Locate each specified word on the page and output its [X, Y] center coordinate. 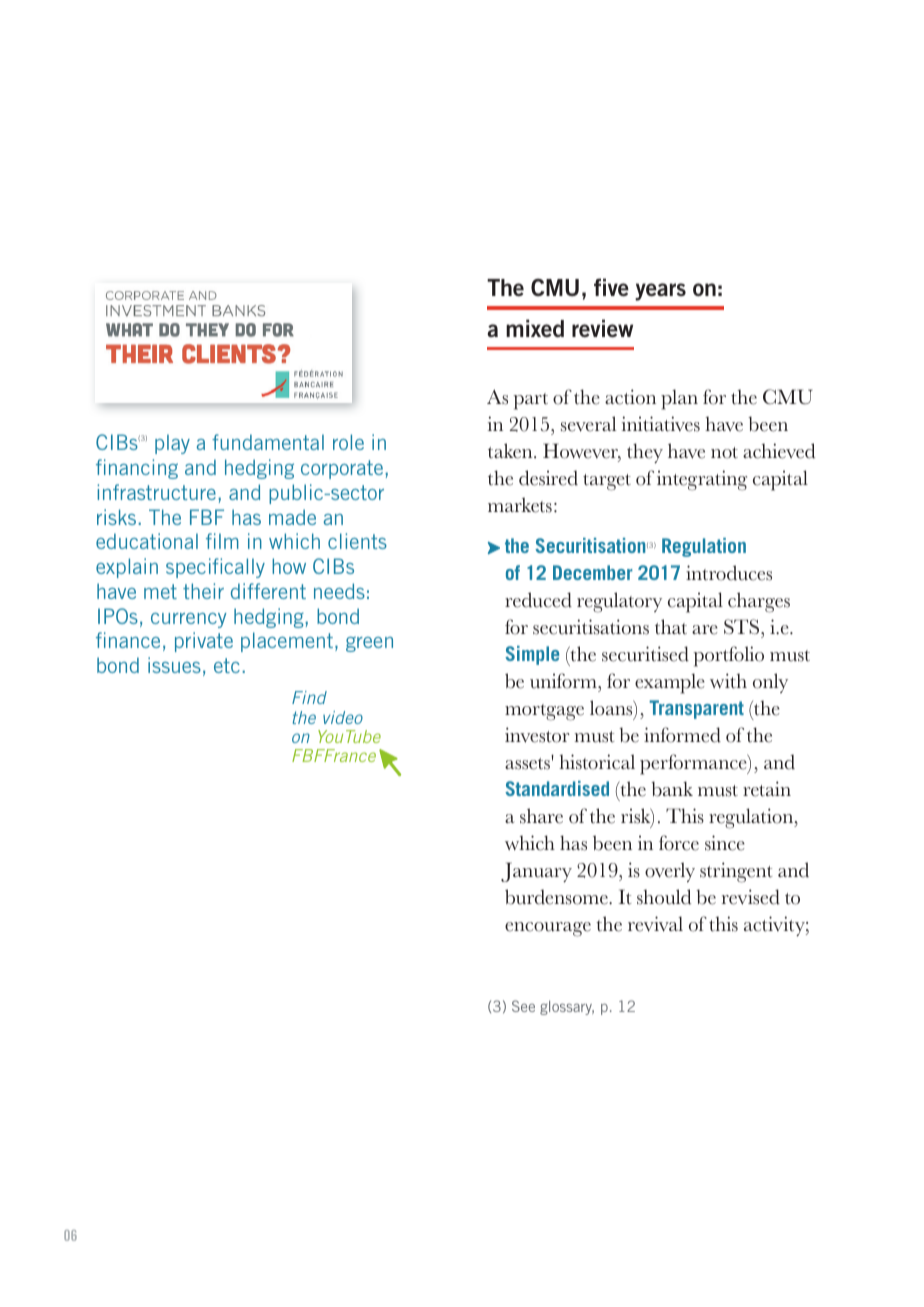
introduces [729, 573]
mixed [535, 328]
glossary [567, 1007]
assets [528, 762]
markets [520, 505]
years [660, 292]
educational [147, 541]
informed [682, 735]
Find [309, 697]
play [172, 444]
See [523, 1006]
